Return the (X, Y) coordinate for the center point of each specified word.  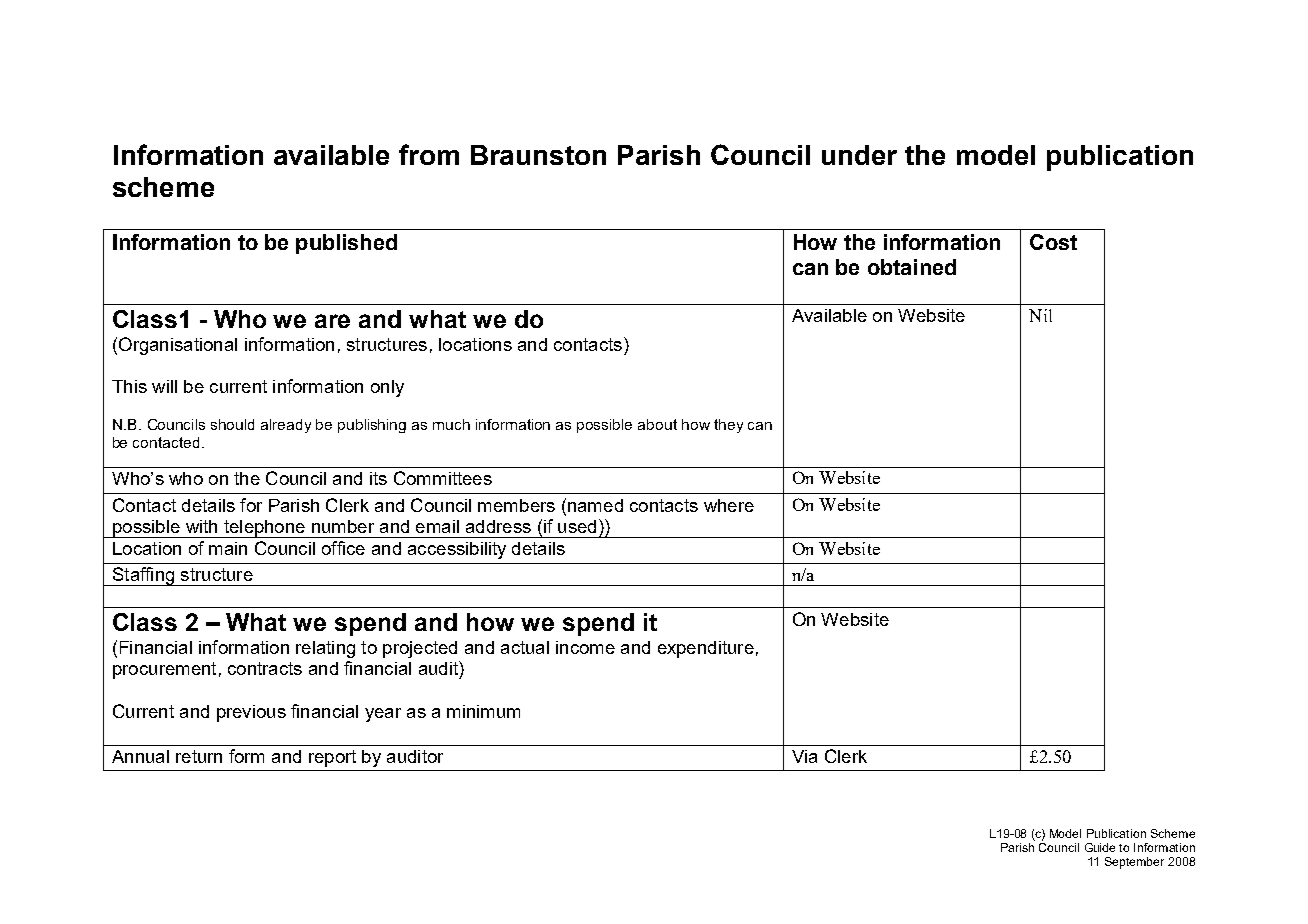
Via (804, 756)
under (859, 155)
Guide (1100, 847)
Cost (1053, 242)
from (429, 154)
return (199, 756)
